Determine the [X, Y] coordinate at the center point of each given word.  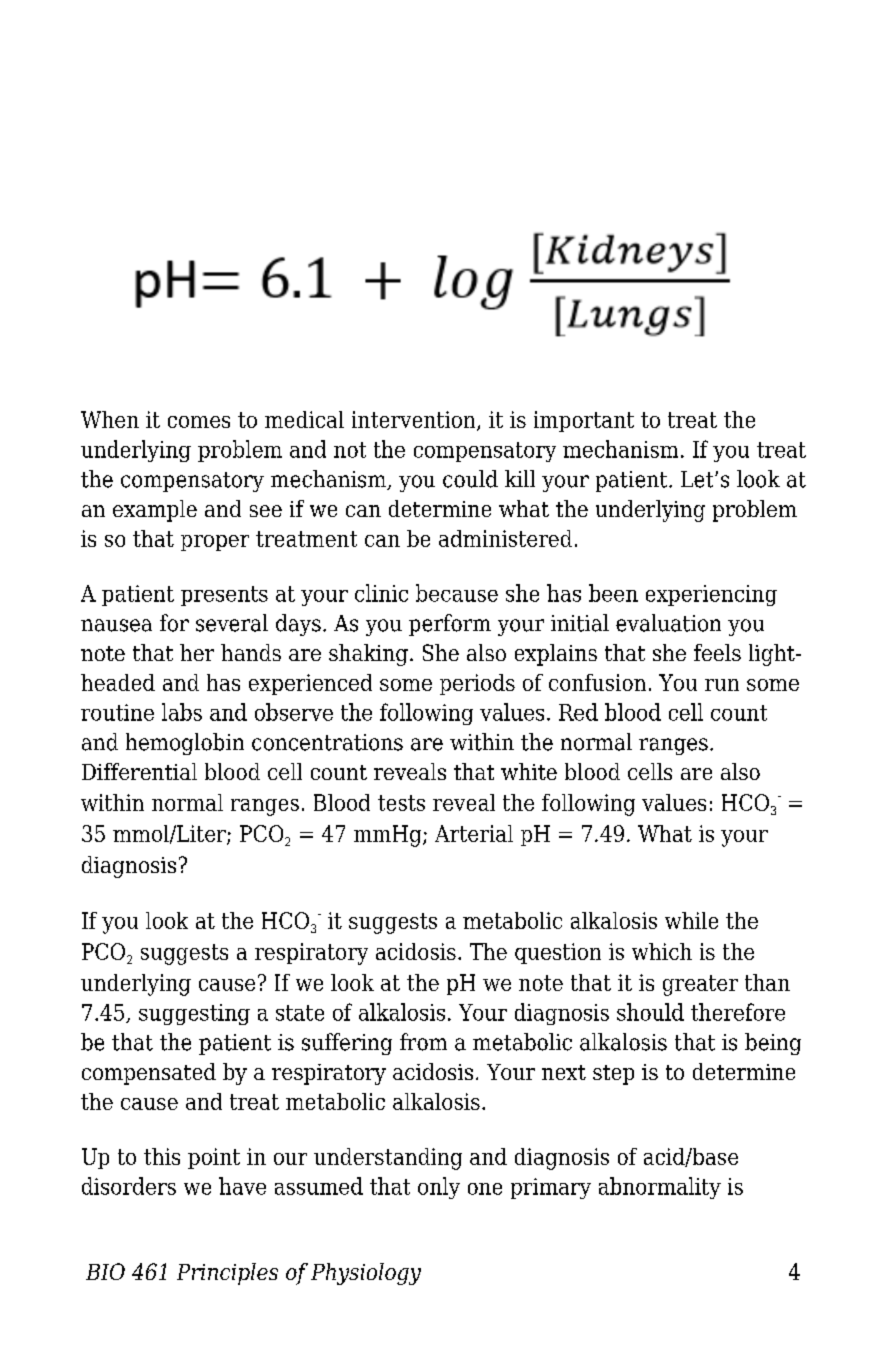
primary [551, 1188]
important [584, 421]
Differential [139, 771]
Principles [227, 1274]
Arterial [474, 833]
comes [199, 422]
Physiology [366, 1274]
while [691, 920]
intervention [415, 420]
